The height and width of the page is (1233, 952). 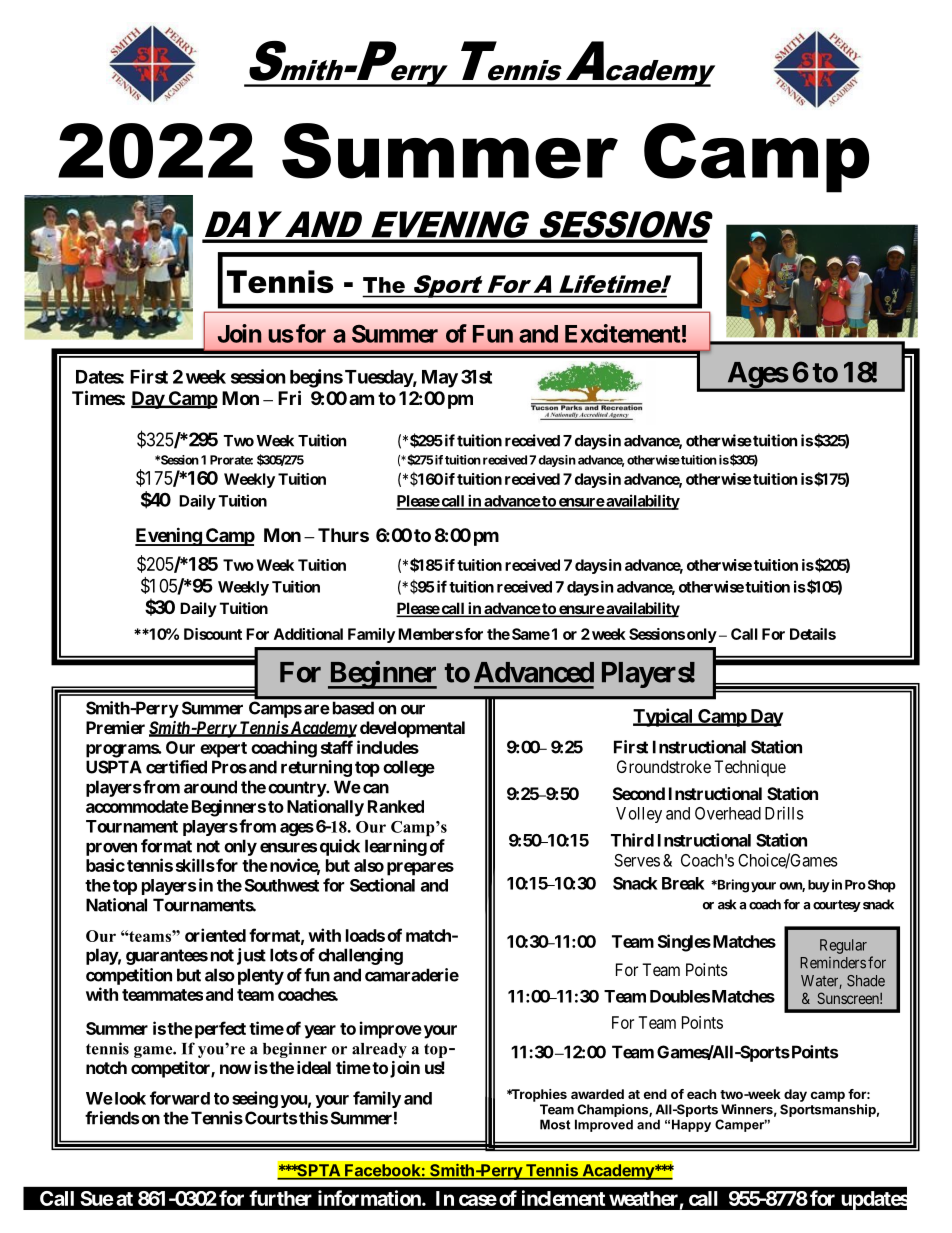 What do you see at coordinates (664, 717) in the page?
I see `Typical` at bounding box center [664, 717].
